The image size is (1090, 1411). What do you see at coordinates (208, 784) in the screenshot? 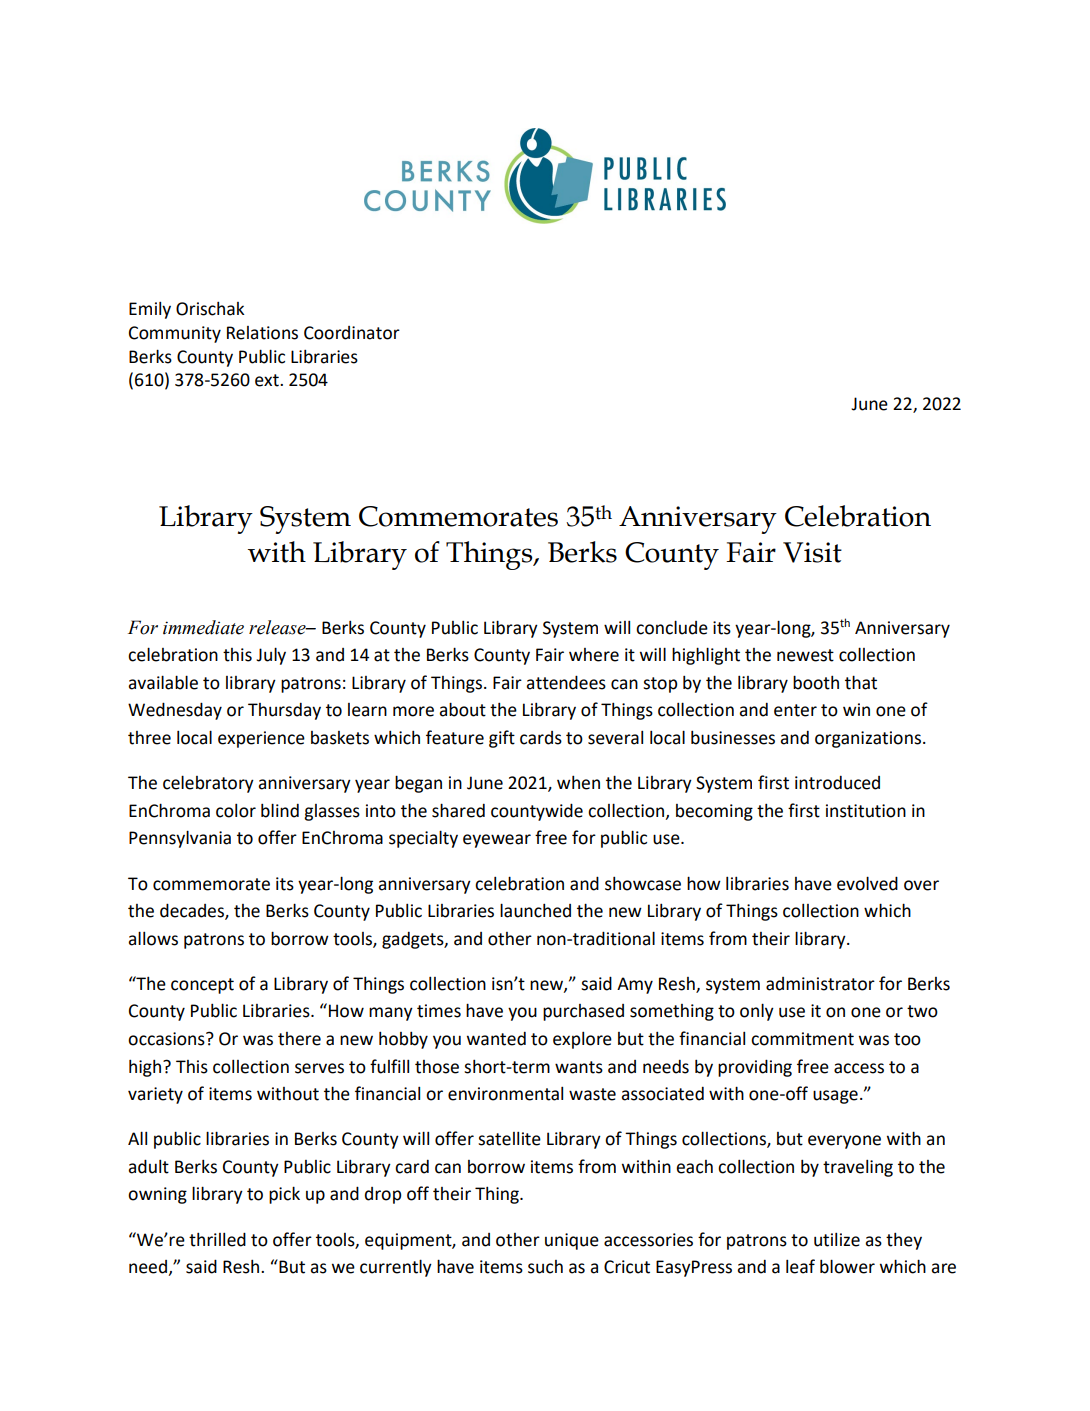
I see `celebratory` at bounding box center [208, 784].
